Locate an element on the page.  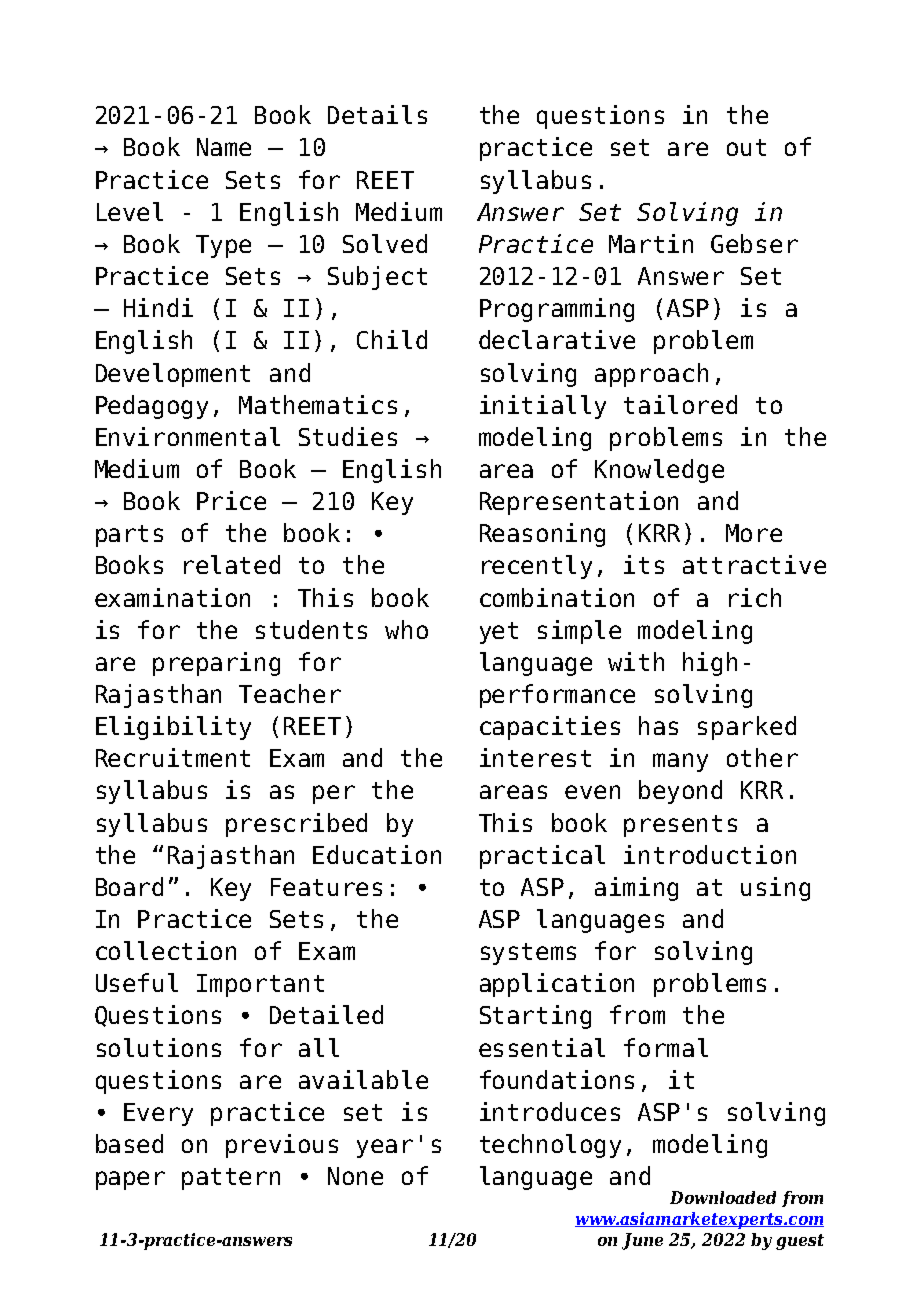
systems is located at coordinates (528, 954).
